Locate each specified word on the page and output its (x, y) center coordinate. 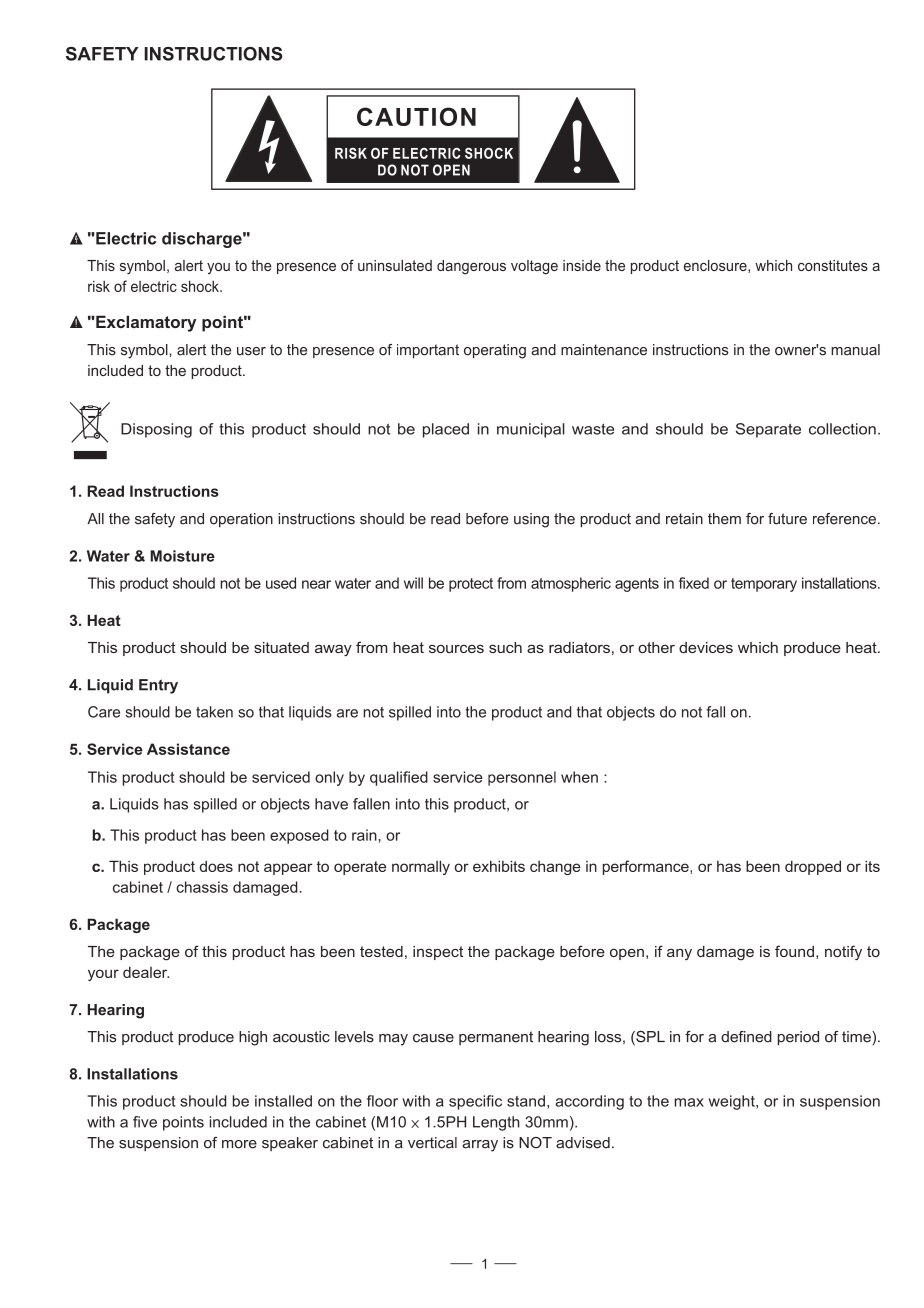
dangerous (471, 267)
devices (706, 647)
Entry (158, 686)
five (145, 1122)
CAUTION (416, 116)
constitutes (833, 265)
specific (475, 1102)
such (505, 647)
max (689, 1102)
